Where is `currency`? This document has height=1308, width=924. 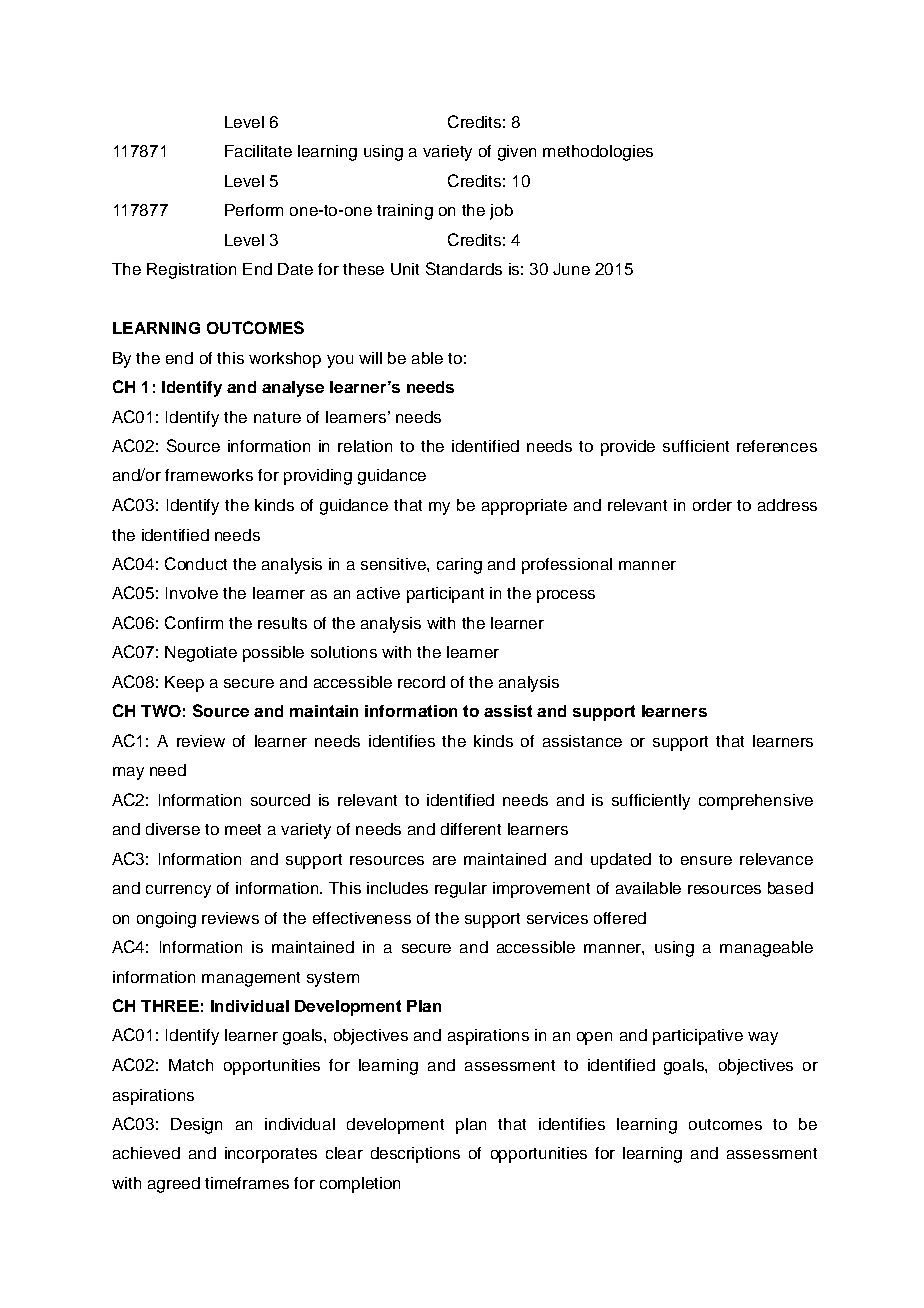 currency is located at coordinates (178, 891).
